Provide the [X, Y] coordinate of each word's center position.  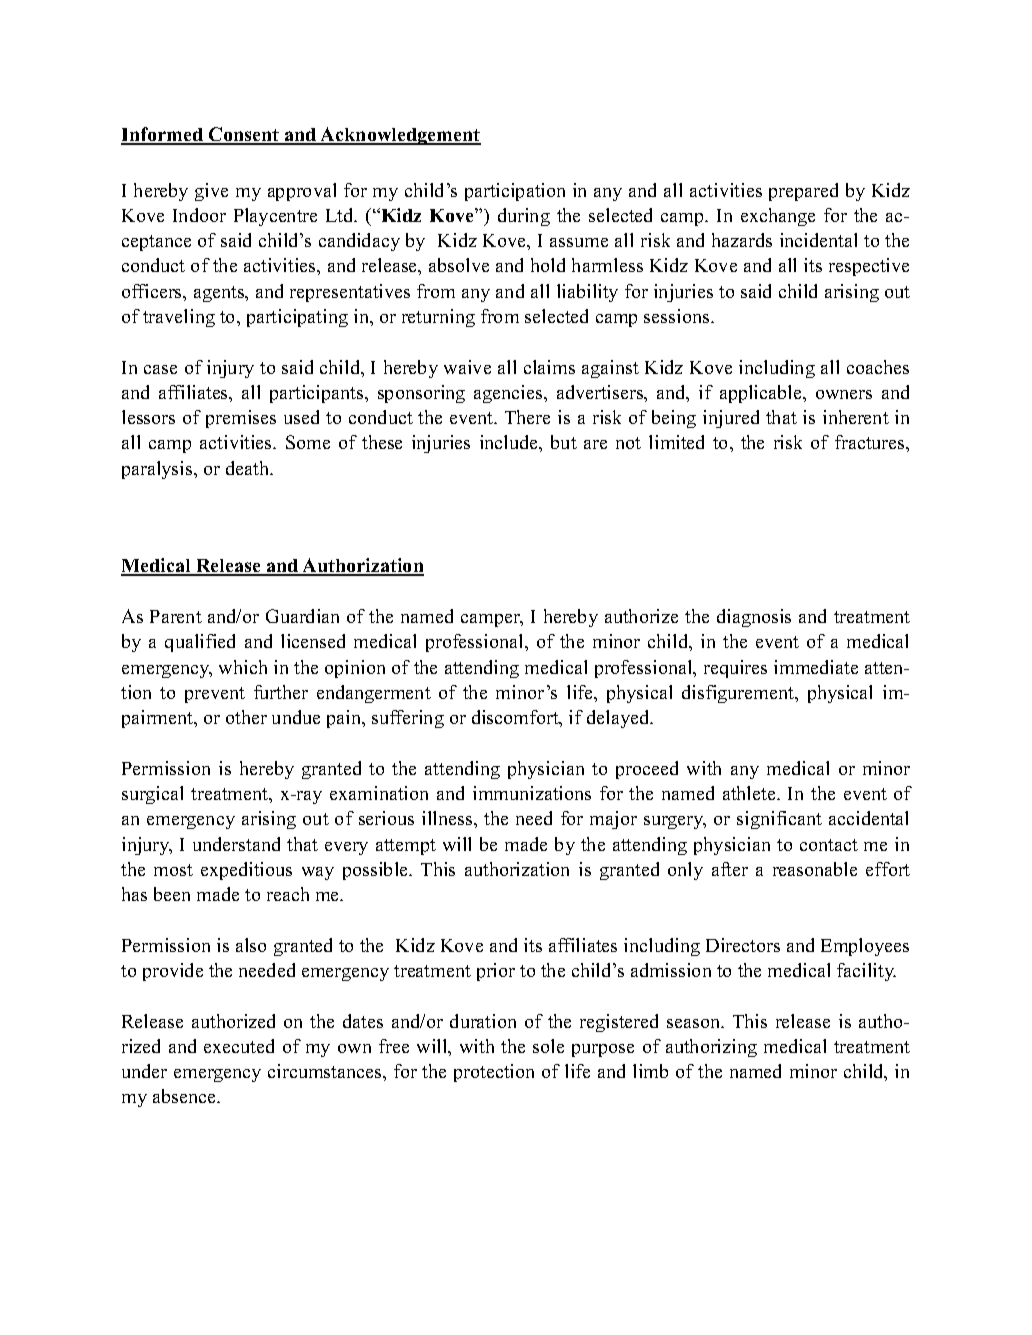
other [246, 717]
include [510, 442]
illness [448, 818]
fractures [871, 442]
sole [548, 1046]
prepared [803, 192]
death [249, 468]
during [524, 217]
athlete [750, 793]
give [211, 192]
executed [239, 1046]
